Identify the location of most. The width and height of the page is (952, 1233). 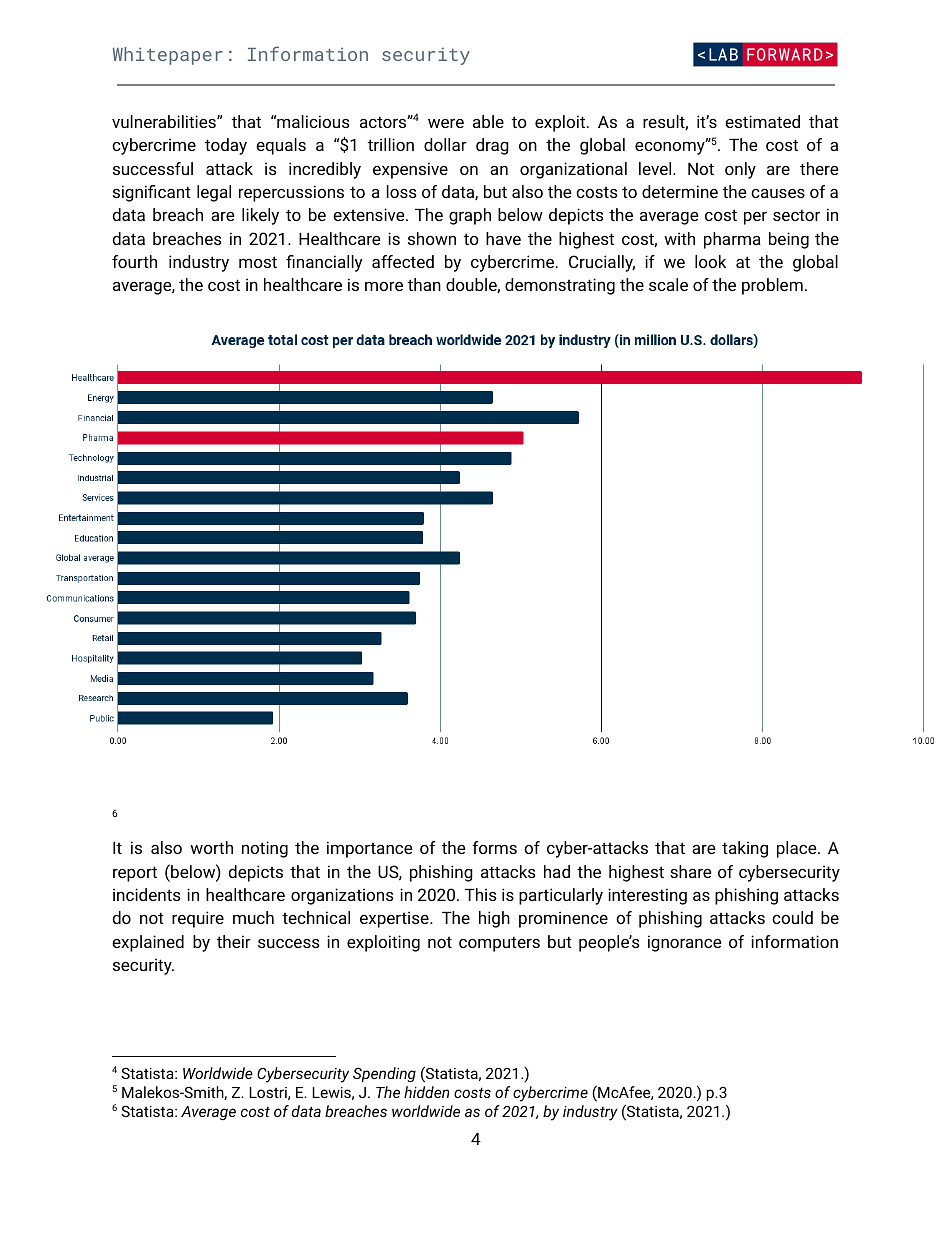
(258, 262).
